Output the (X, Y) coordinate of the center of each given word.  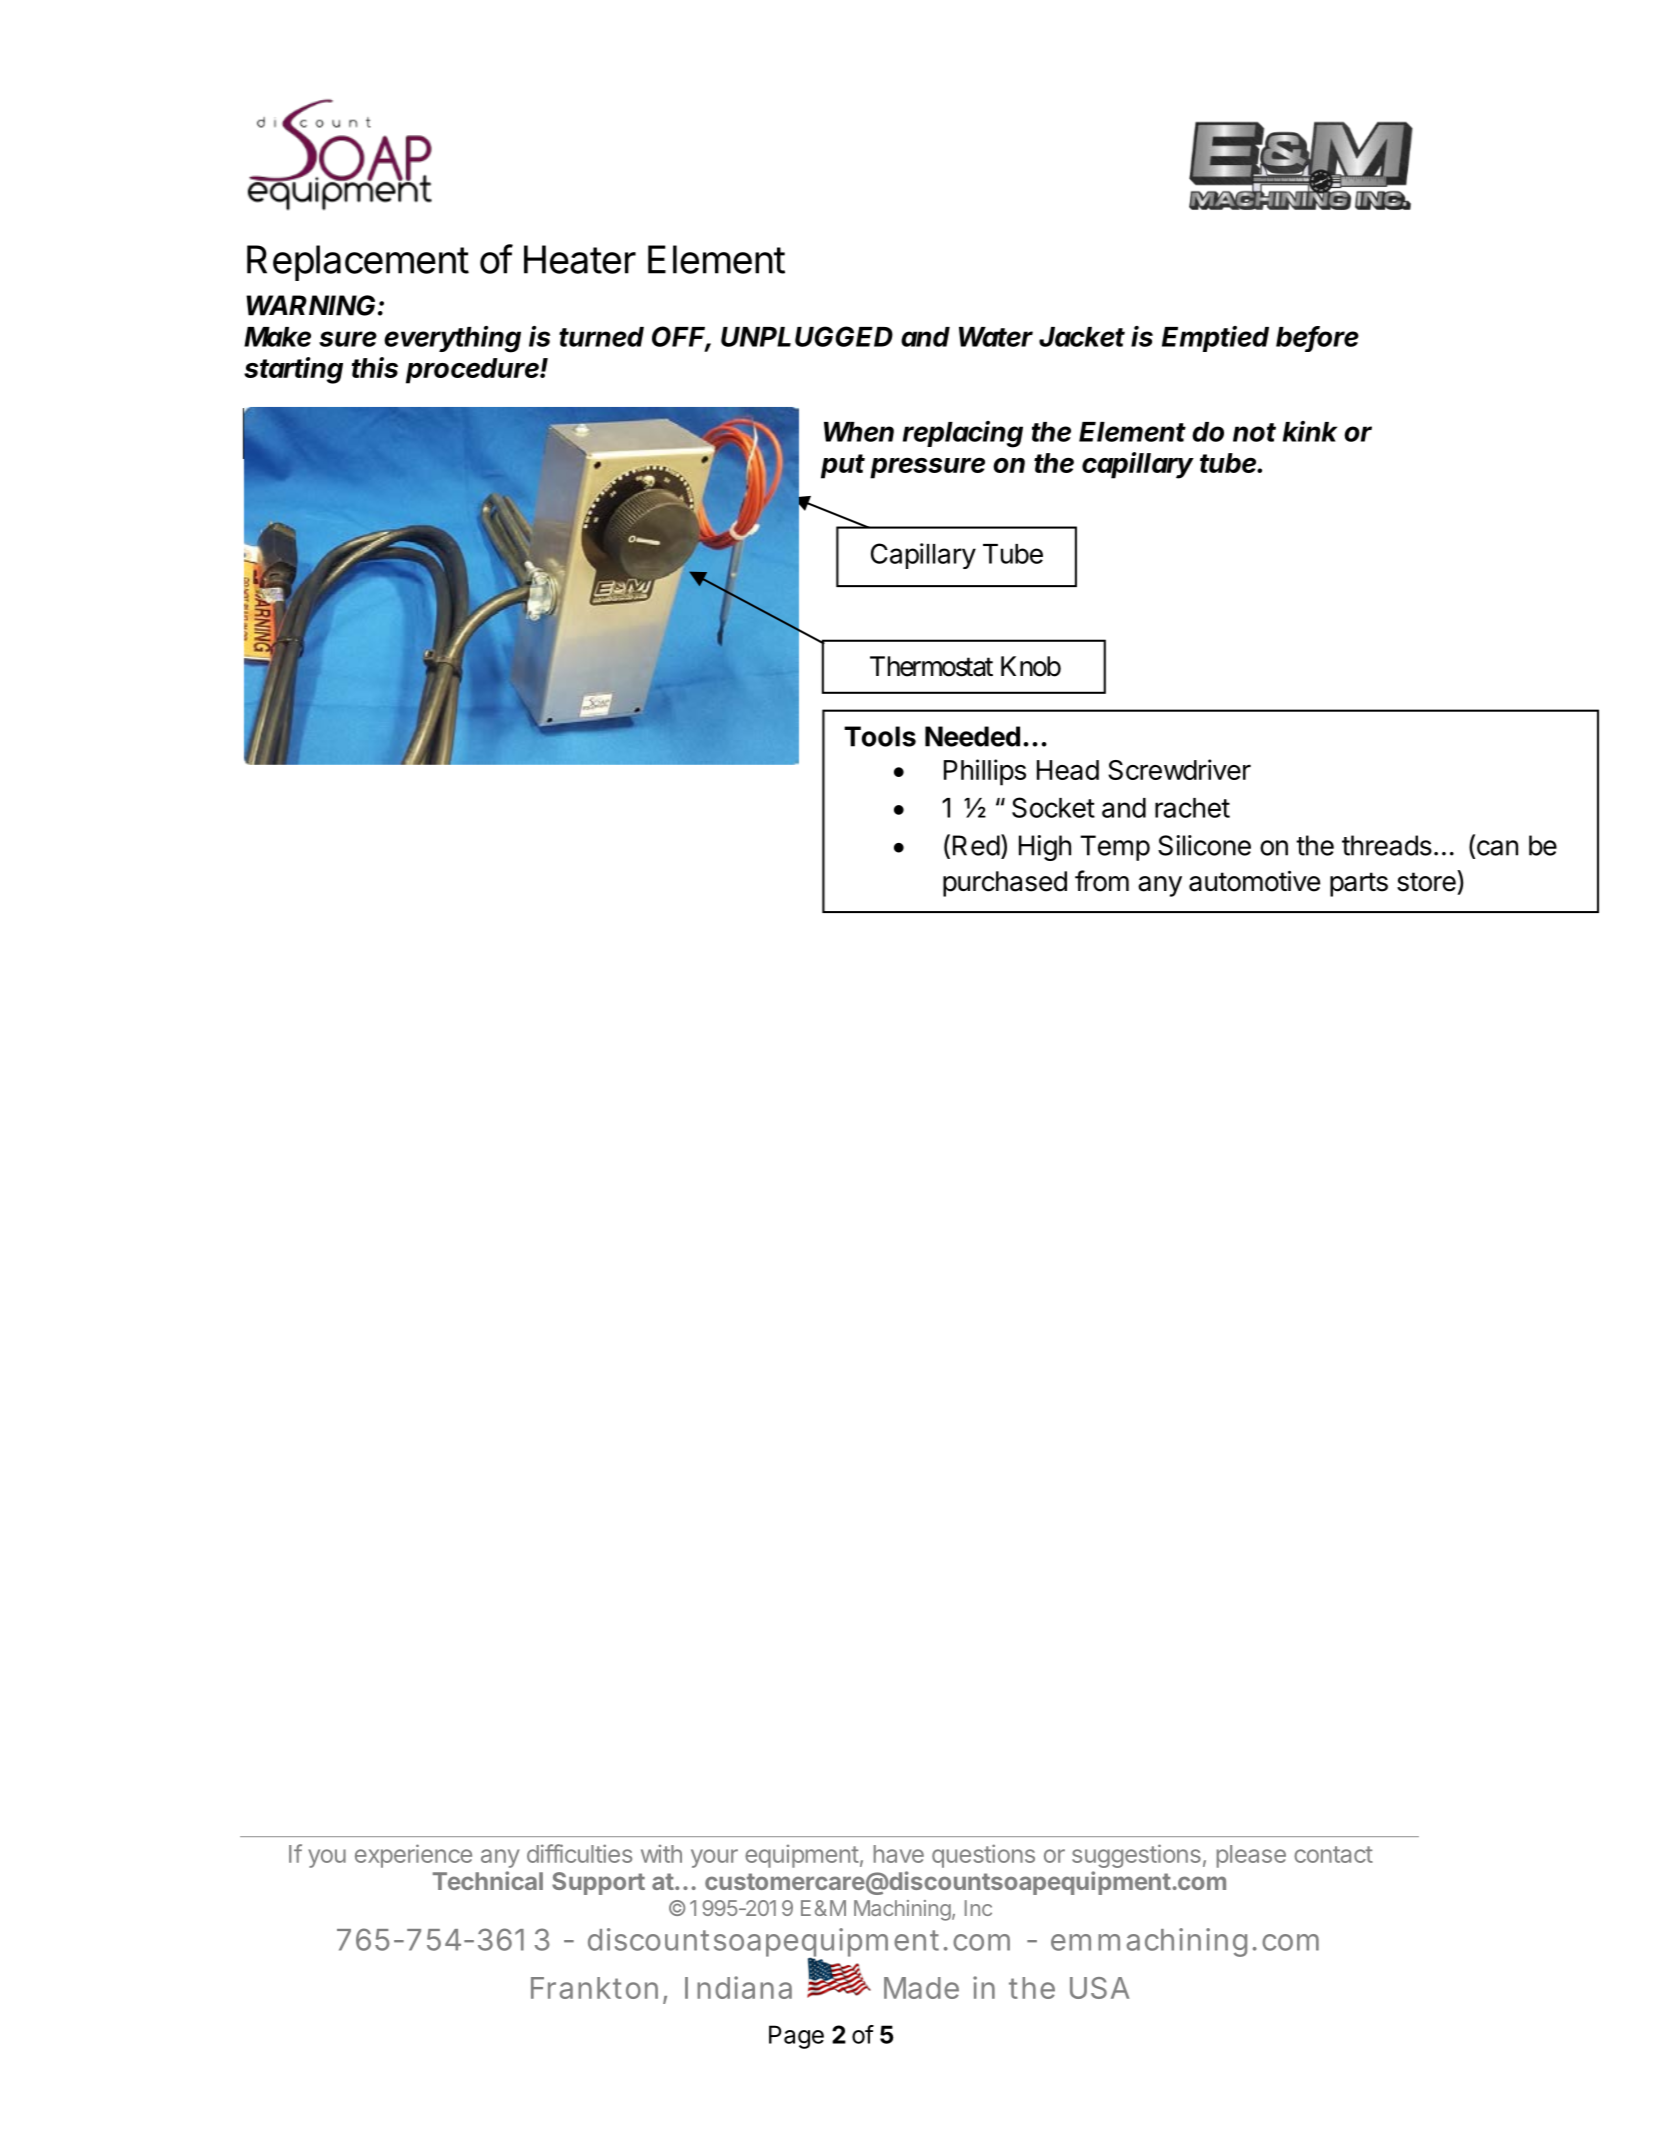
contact (1333, 1854)
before (1317, 337)
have (899, 1854)
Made (921, 1988)
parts (1359, 884)
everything (452, 339)
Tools (880, 736)
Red (976, 845)
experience (413, 1856)
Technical (488, 1880)
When (859, 432)
